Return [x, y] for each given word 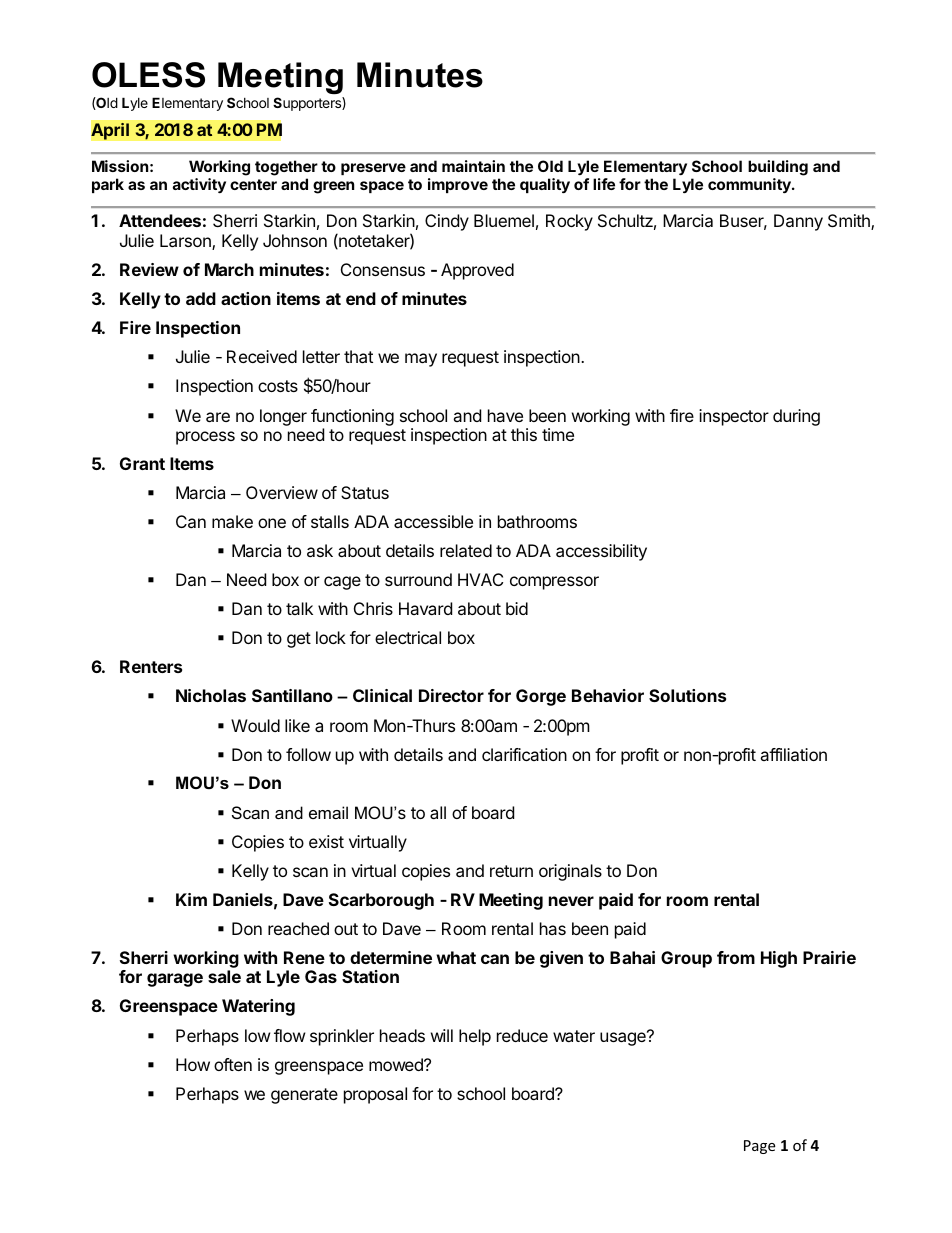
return [511, 871]
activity [199, 185]
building [778, 168]
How [193, 1064]
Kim [191, 899]
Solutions [687, 695]
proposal [375, 1095]
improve [458, 185]
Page [759, 1147]
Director [451, 695]
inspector [734, 417]
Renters [151, 666]
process [205, 438]
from [736, 957]
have [505, 415]
